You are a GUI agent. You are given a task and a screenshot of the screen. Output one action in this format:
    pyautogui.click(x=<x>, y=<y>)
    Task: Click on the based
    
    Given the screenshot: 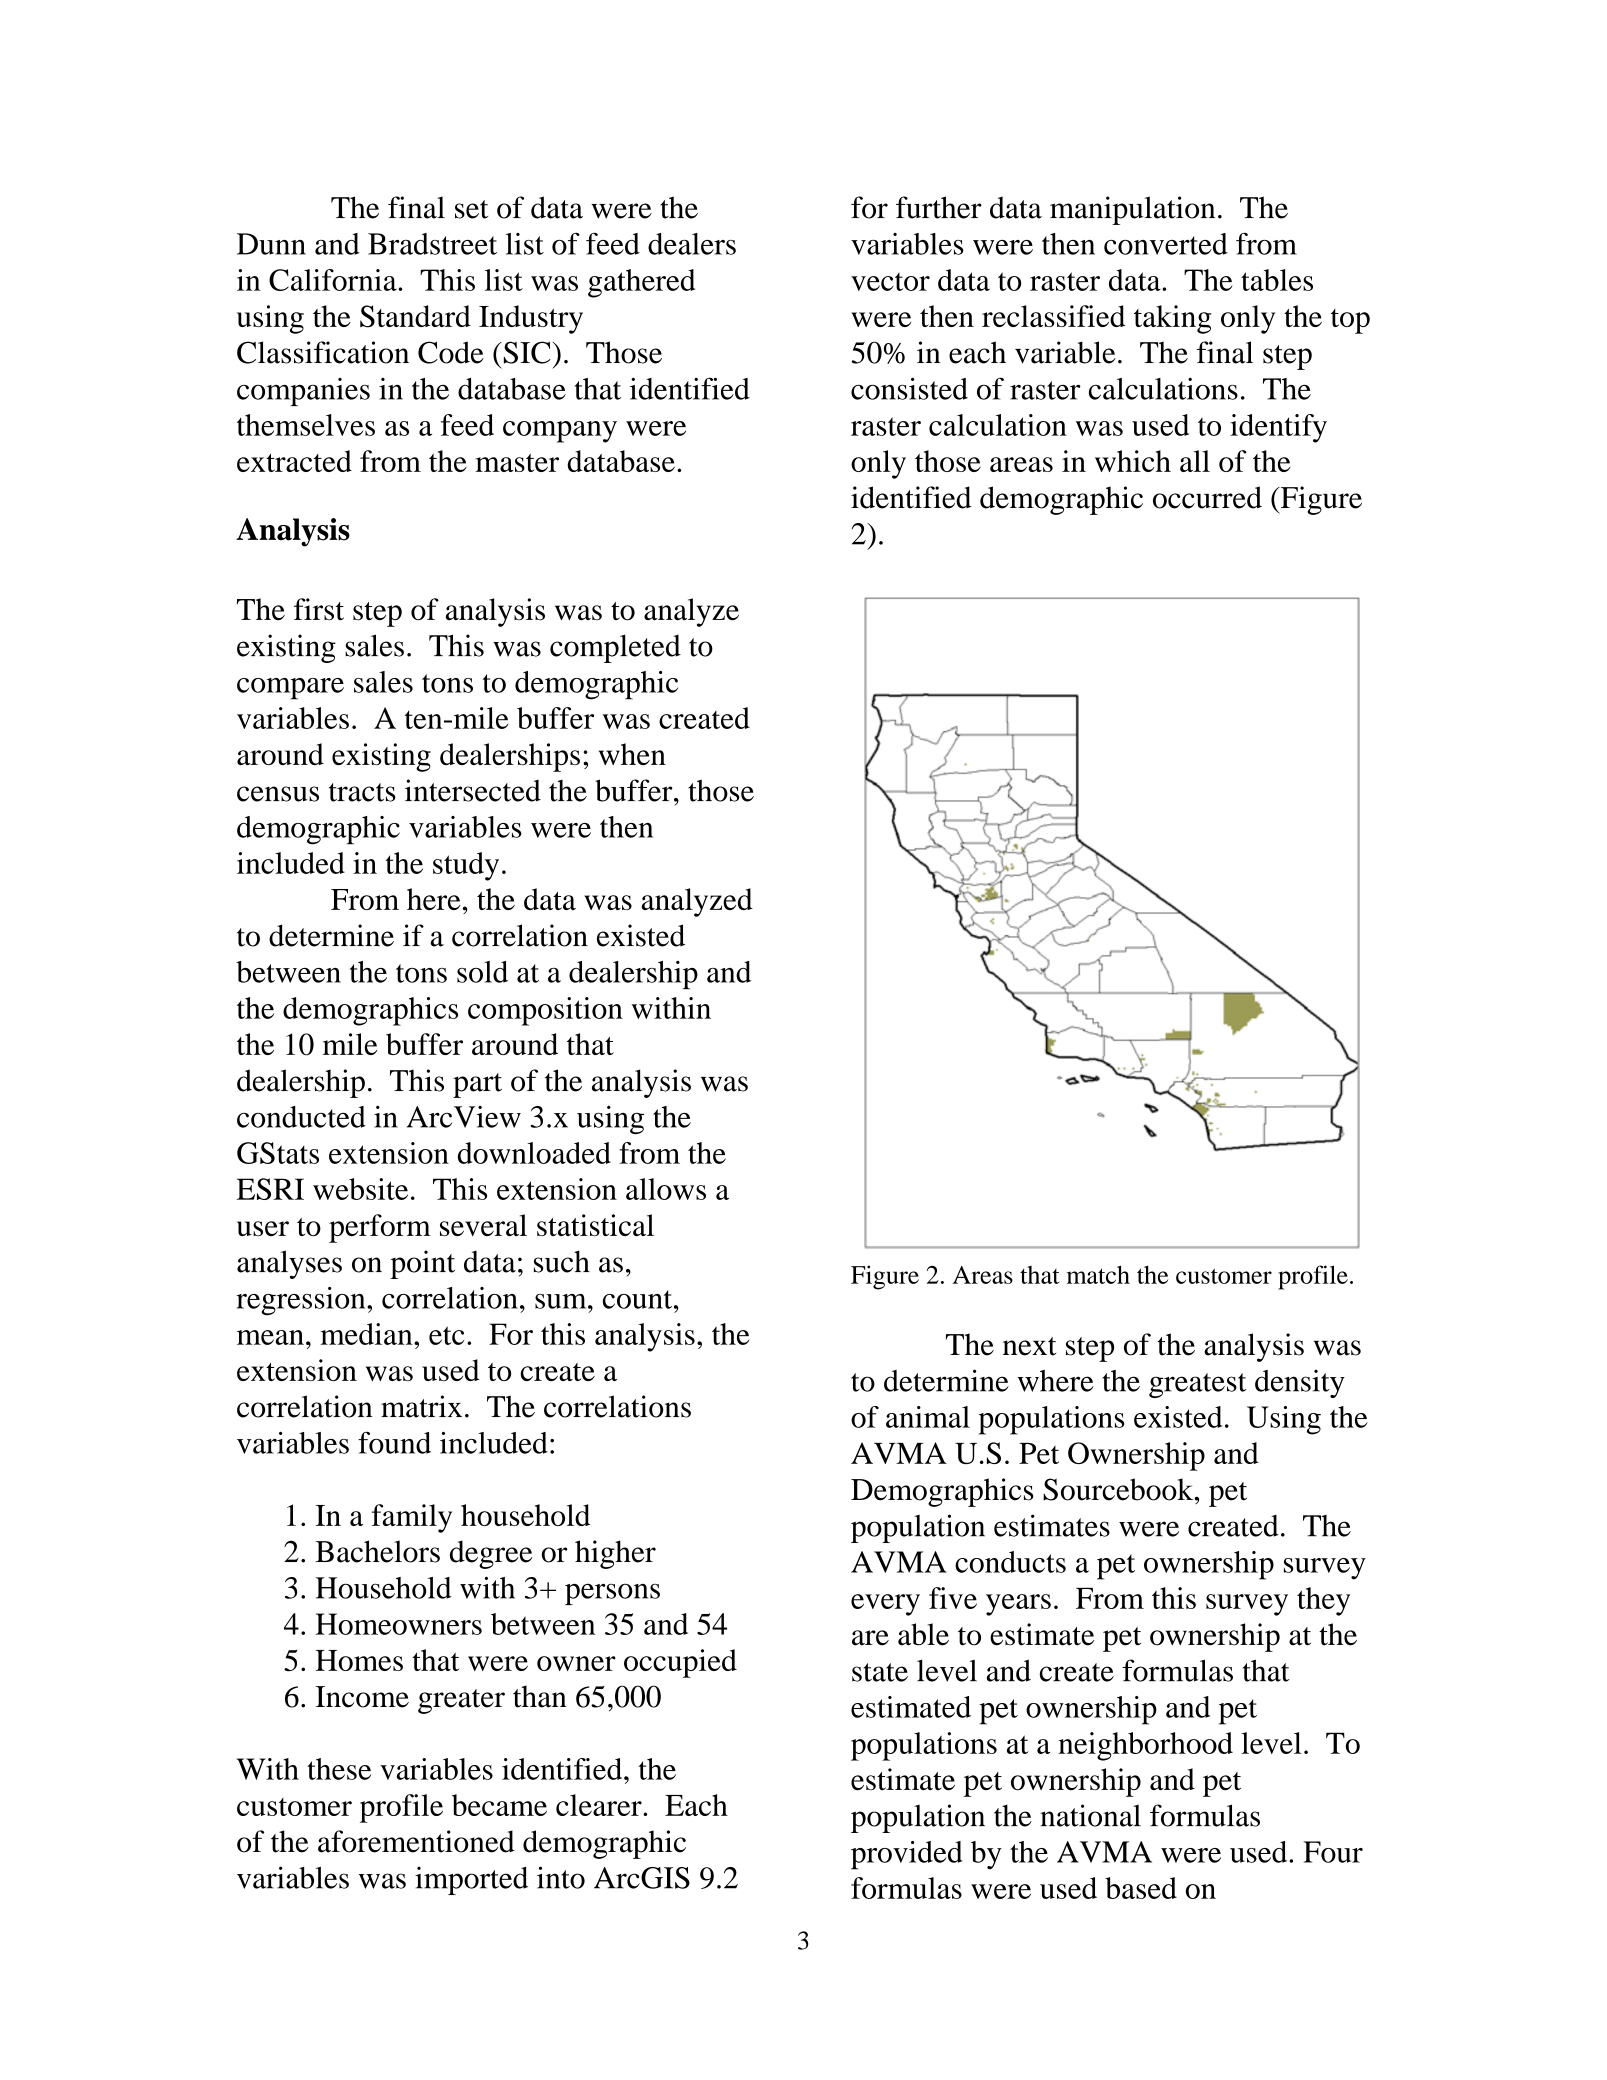 What is the action you would take?
    pyautogui.click(x=1141, y=1888)
